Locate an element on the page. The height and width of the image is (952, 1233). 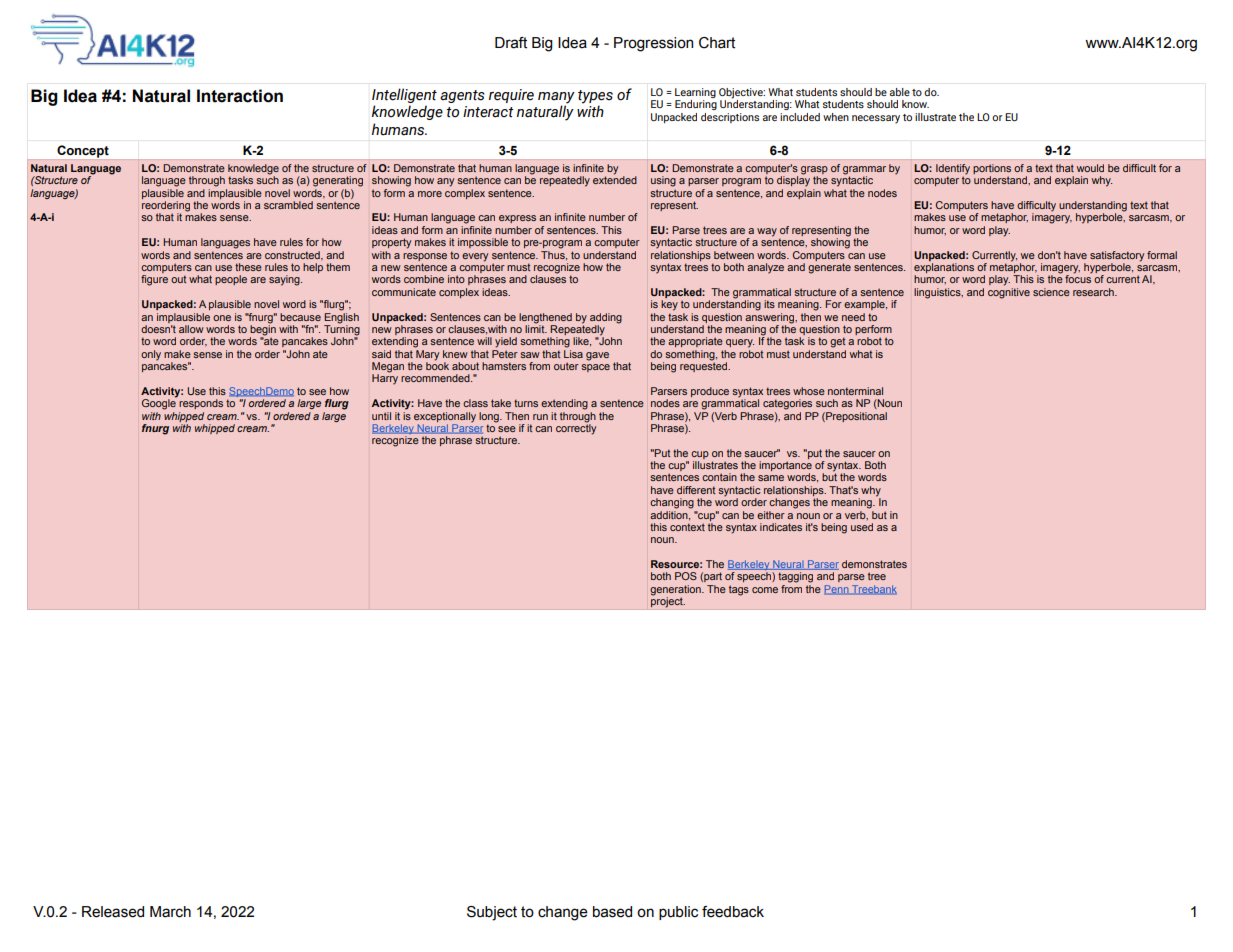
come is located at coordinates (765, 590).
